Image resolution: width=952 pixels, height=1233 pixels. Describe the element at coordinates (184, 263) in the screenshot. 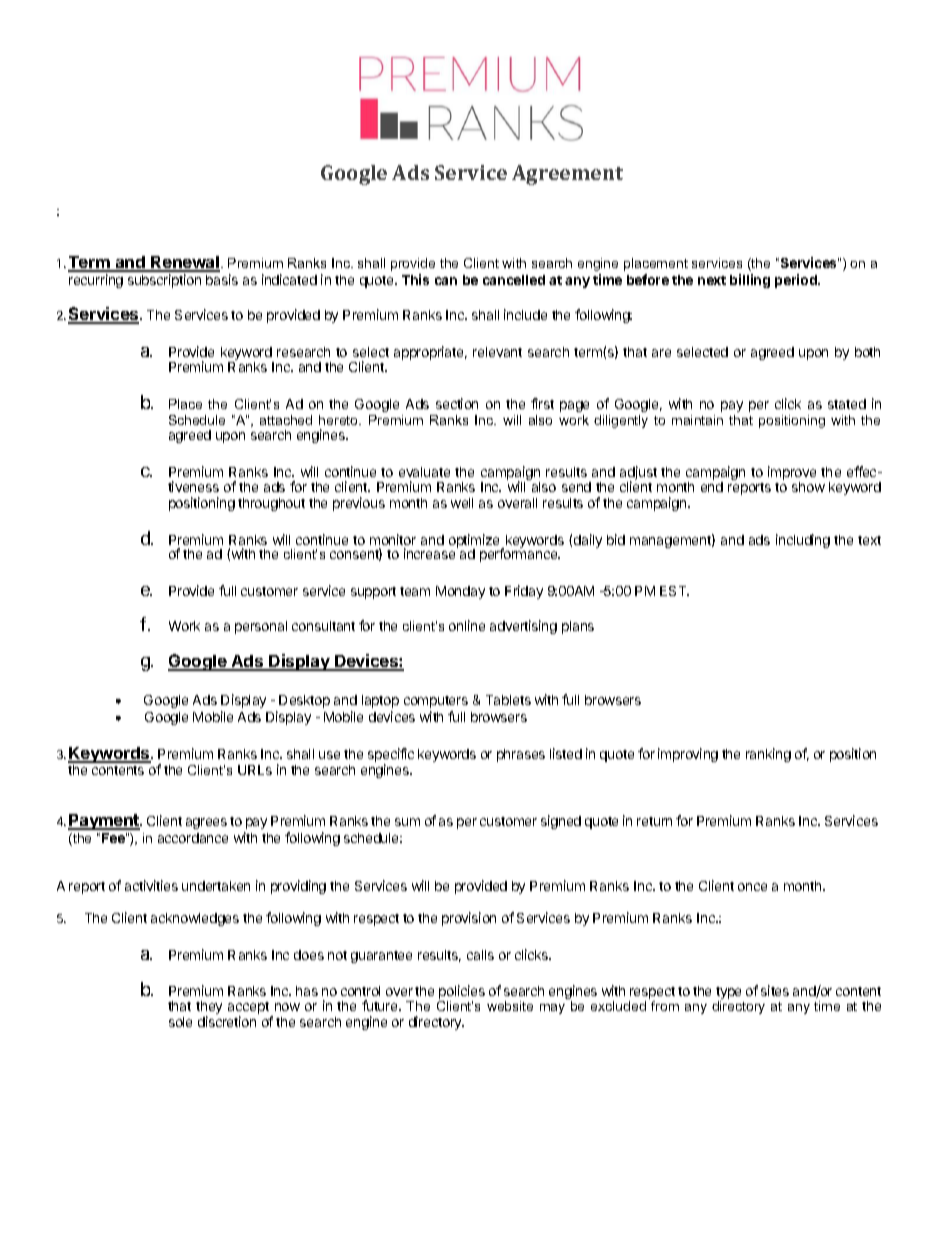

I see `Renewal` at that location.
